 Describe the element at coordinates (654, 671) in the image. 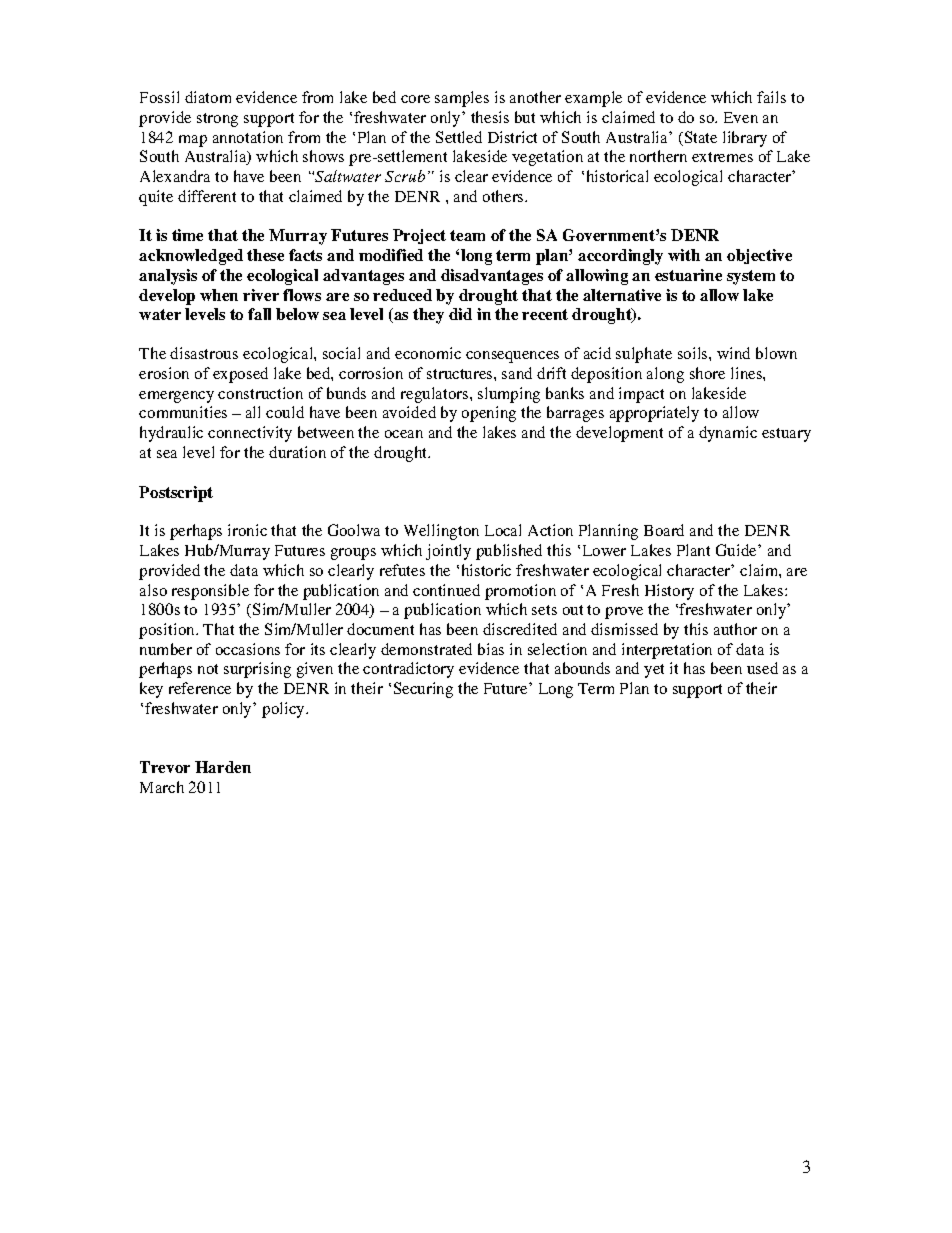

I see `yet` at that location.
